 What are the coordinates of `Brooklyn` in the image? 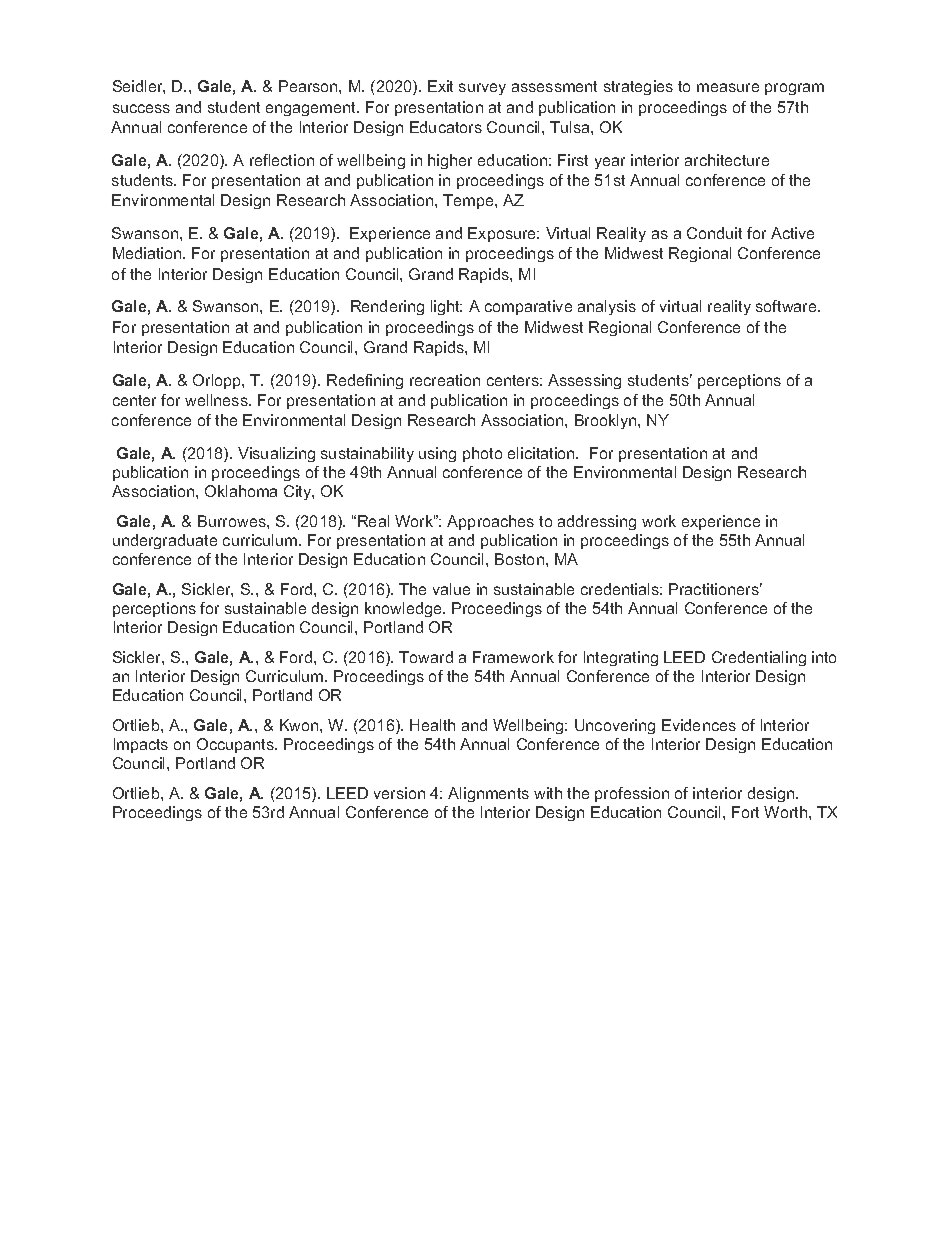 It's located at (607, 421).
